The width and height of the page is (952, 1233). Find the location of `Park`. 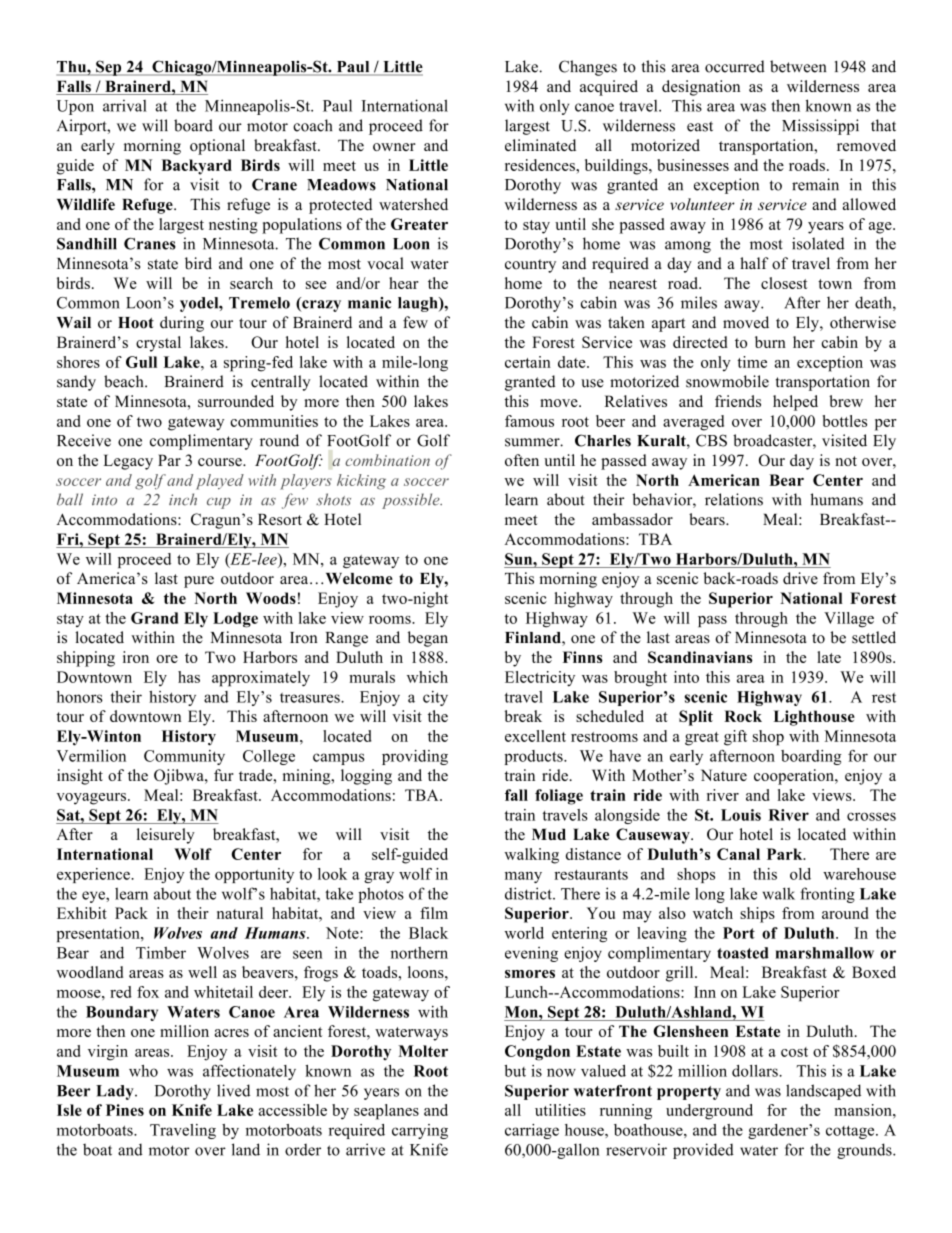

Park is located at coordinates (786, 854).
